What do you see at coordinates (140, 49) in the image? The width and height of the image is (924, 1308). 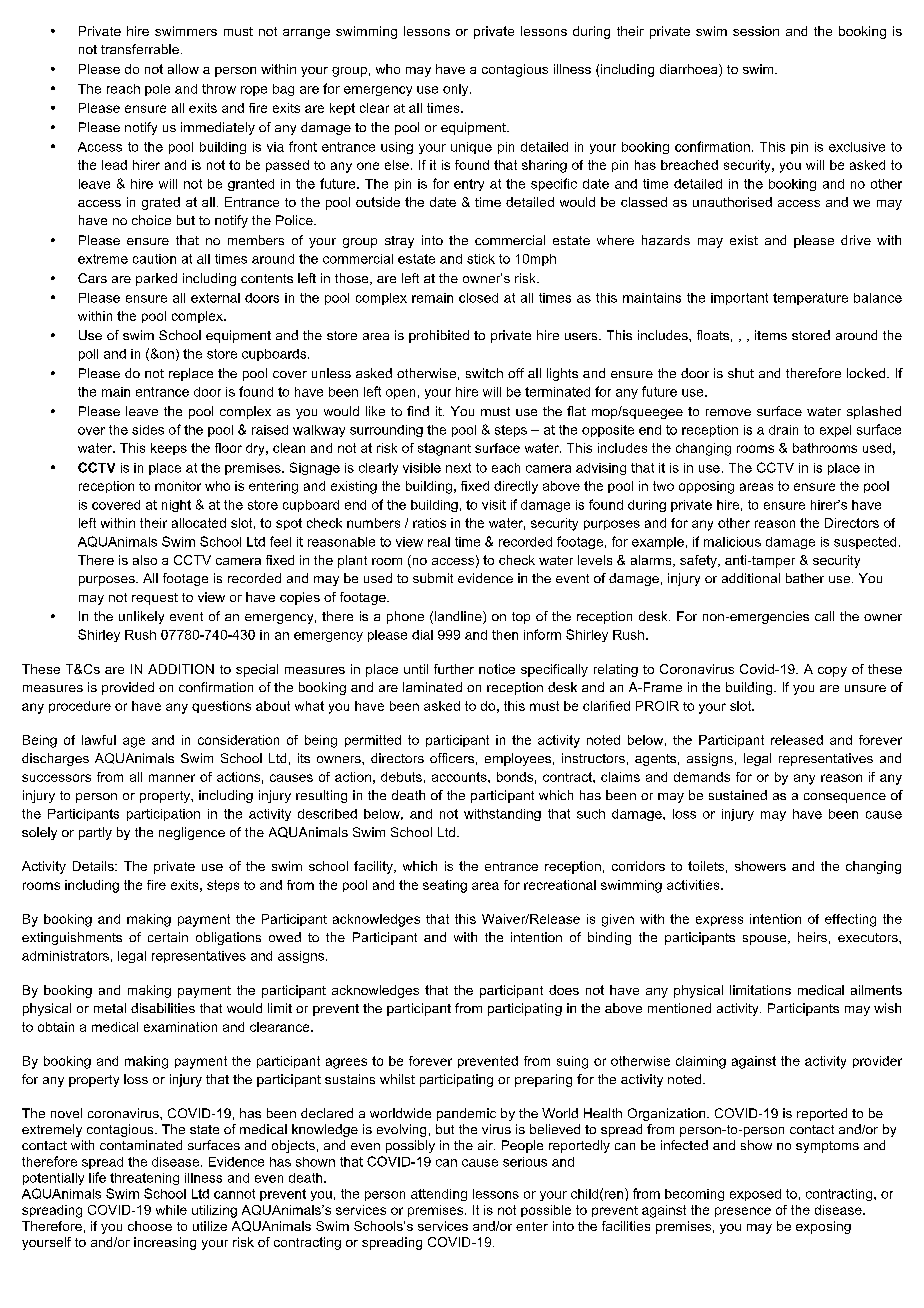 I see `transferrable` at bounding box center [140, 49].
